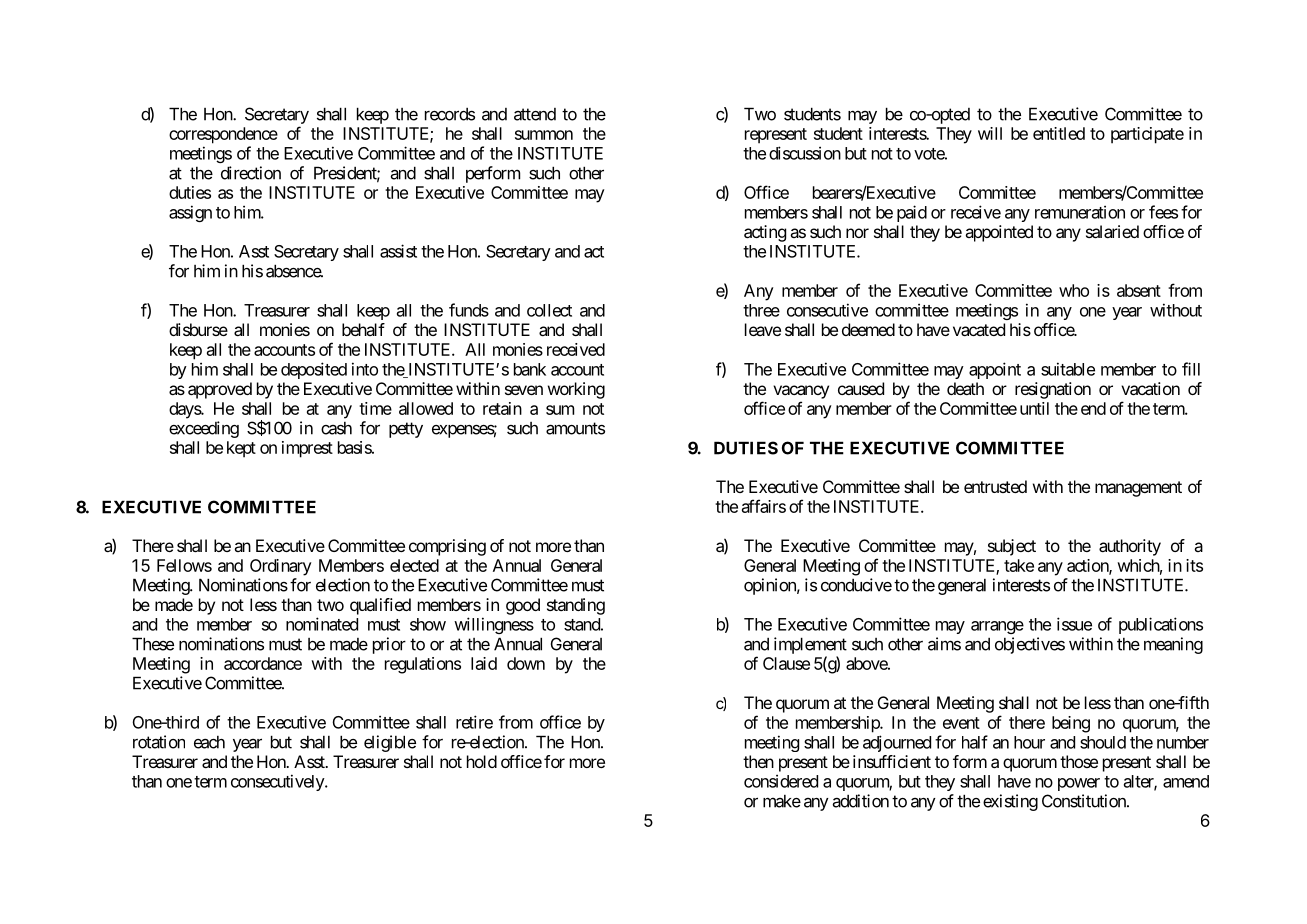 The image size is (1307, 924). Describe the element at coordinates (223, 135) in the image. I see `correspondence` at that location.
